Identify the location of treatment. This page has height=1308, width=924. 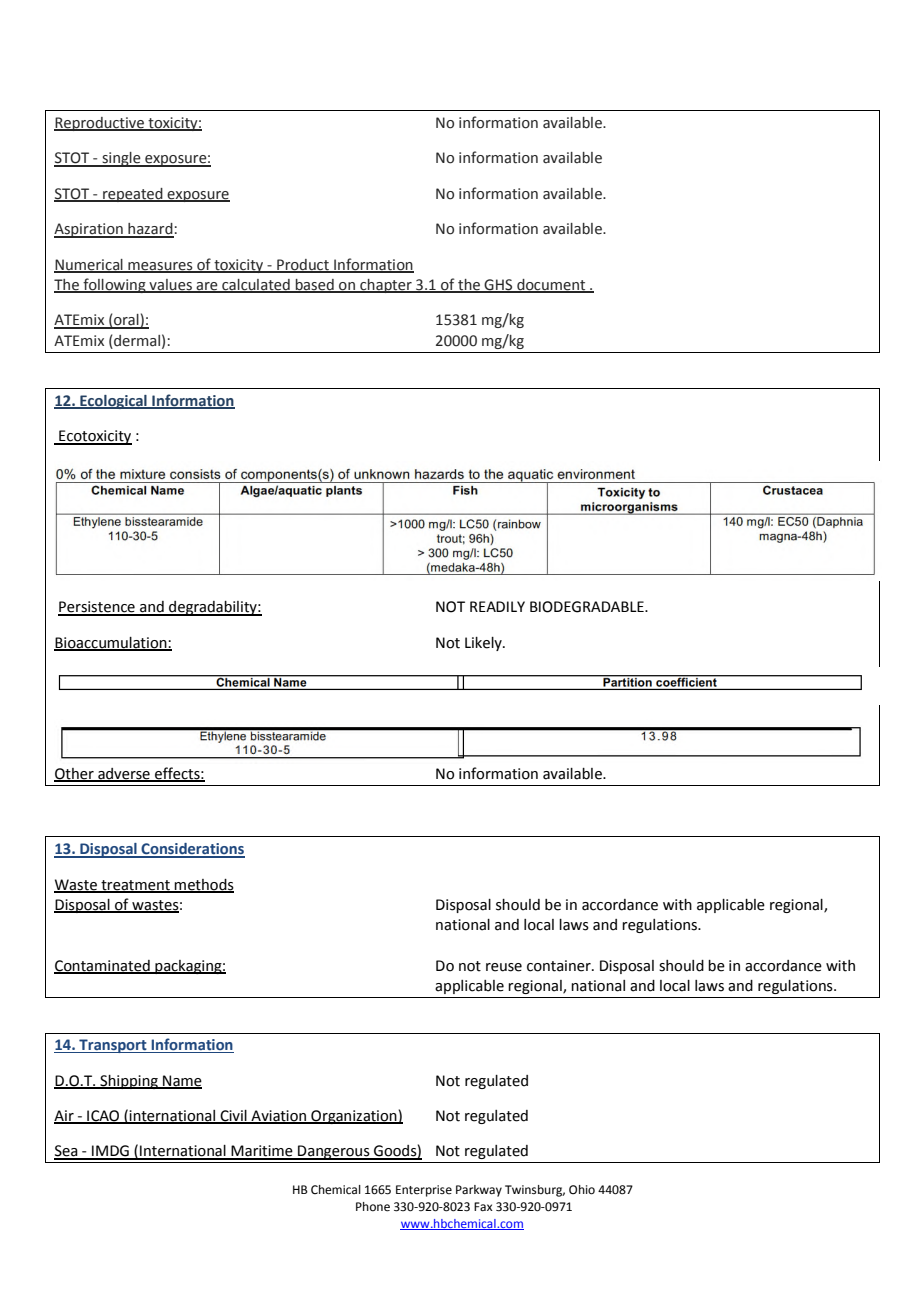
(135, 886).
